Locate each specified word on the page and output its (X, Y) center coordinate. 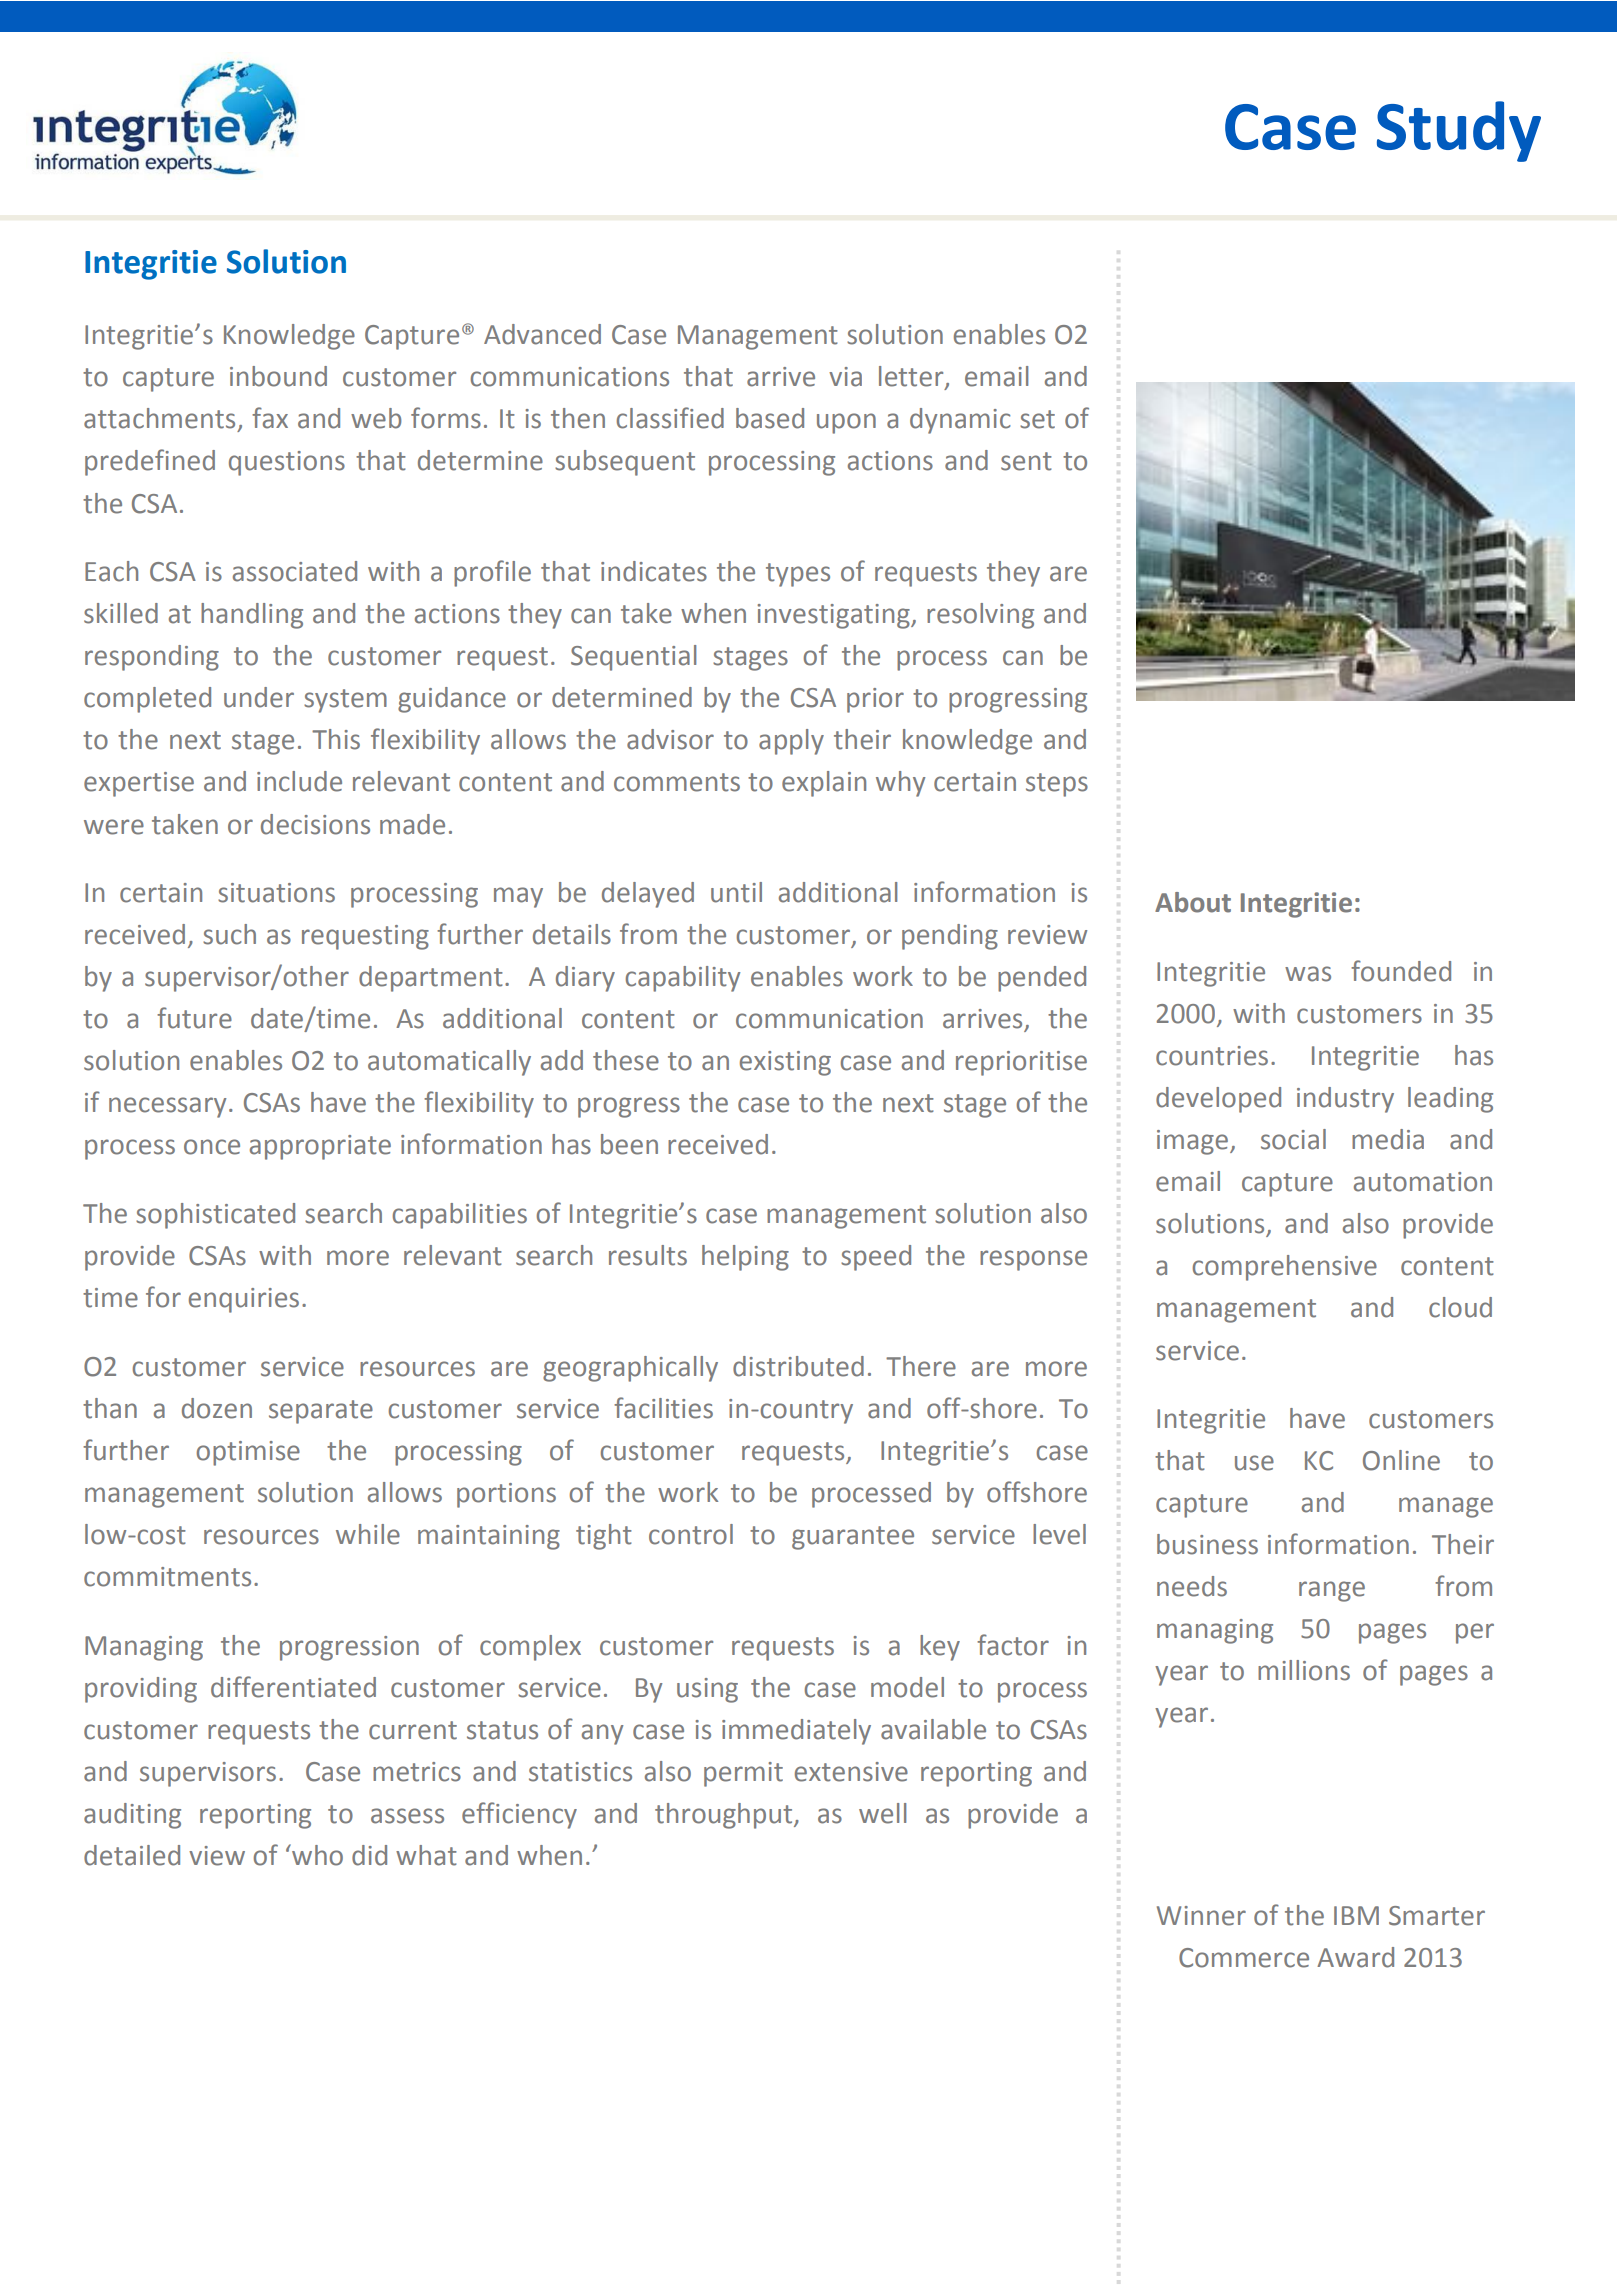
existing (785, 1063)
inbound (278, 376)
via (845, 377)
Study (1459, 131)
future (194, 1018)
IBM (1356, 1915)
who (316, 1855)
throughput (725, 1816)
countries (1212, 1056)
